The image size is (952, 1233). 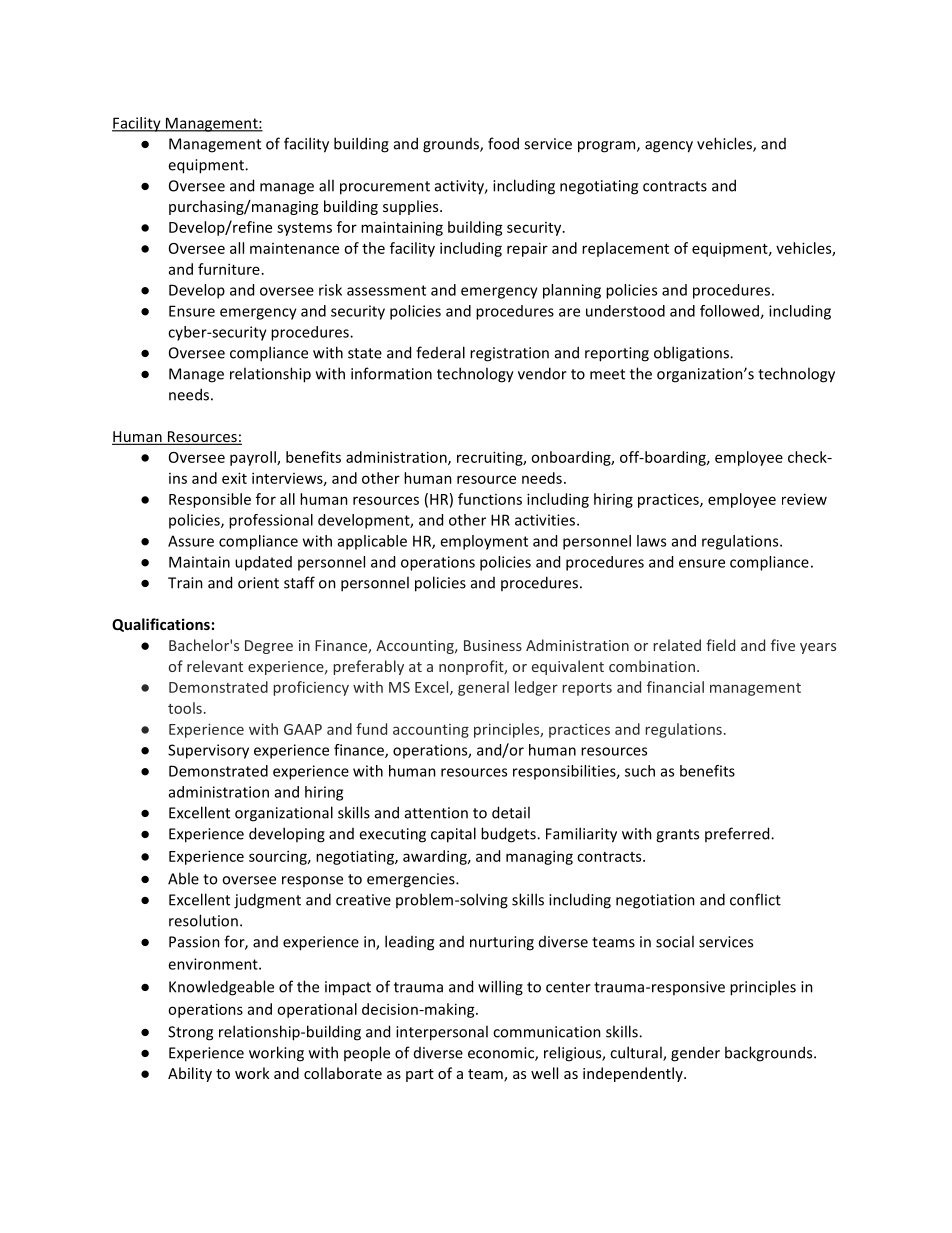 I want to click on gender, so click(x=695, y=1054).
